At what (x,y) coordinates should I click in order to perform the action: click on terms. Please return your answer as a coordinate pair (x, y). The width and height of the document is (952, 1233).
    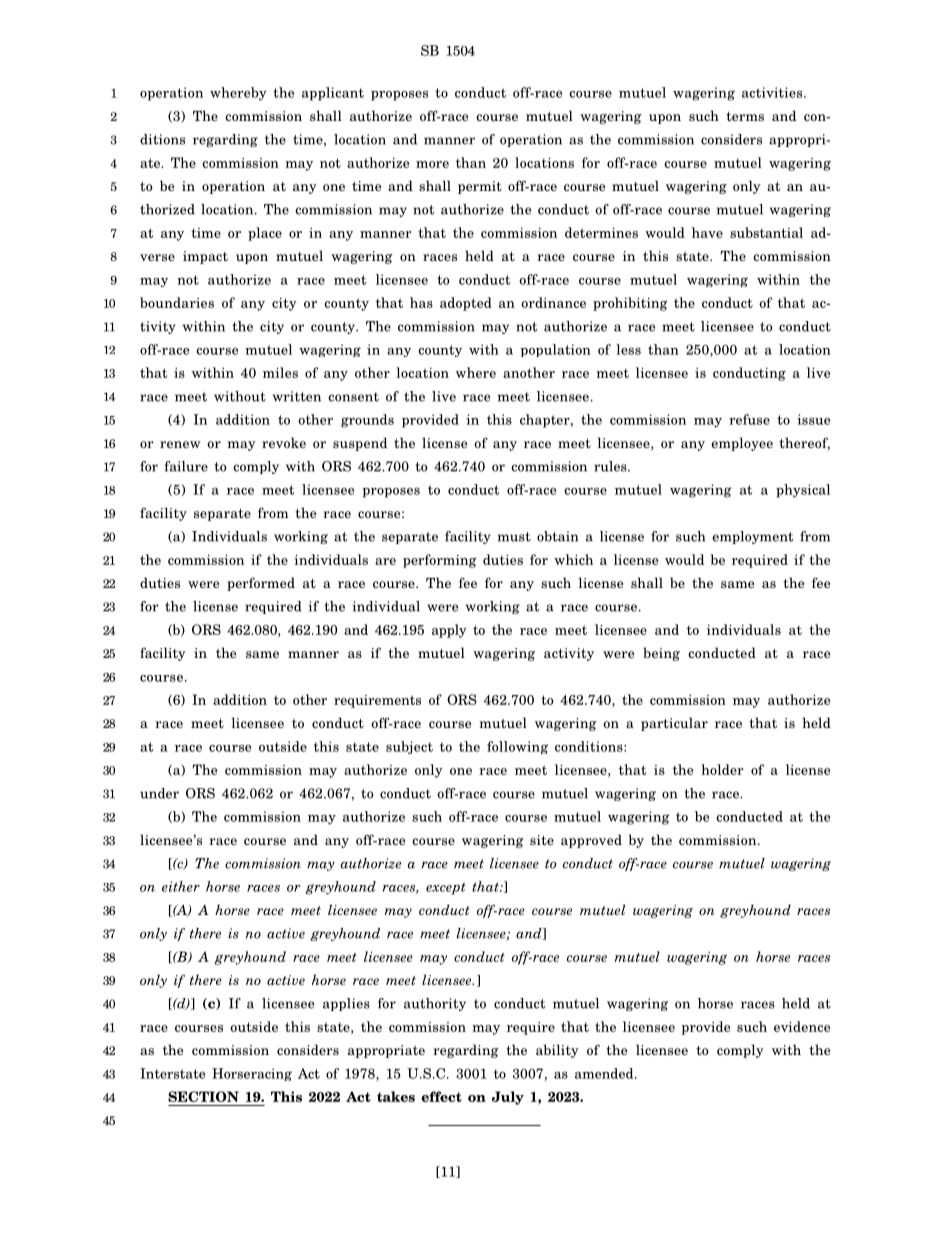
    Looking at the image, I should click on (745, 116).
